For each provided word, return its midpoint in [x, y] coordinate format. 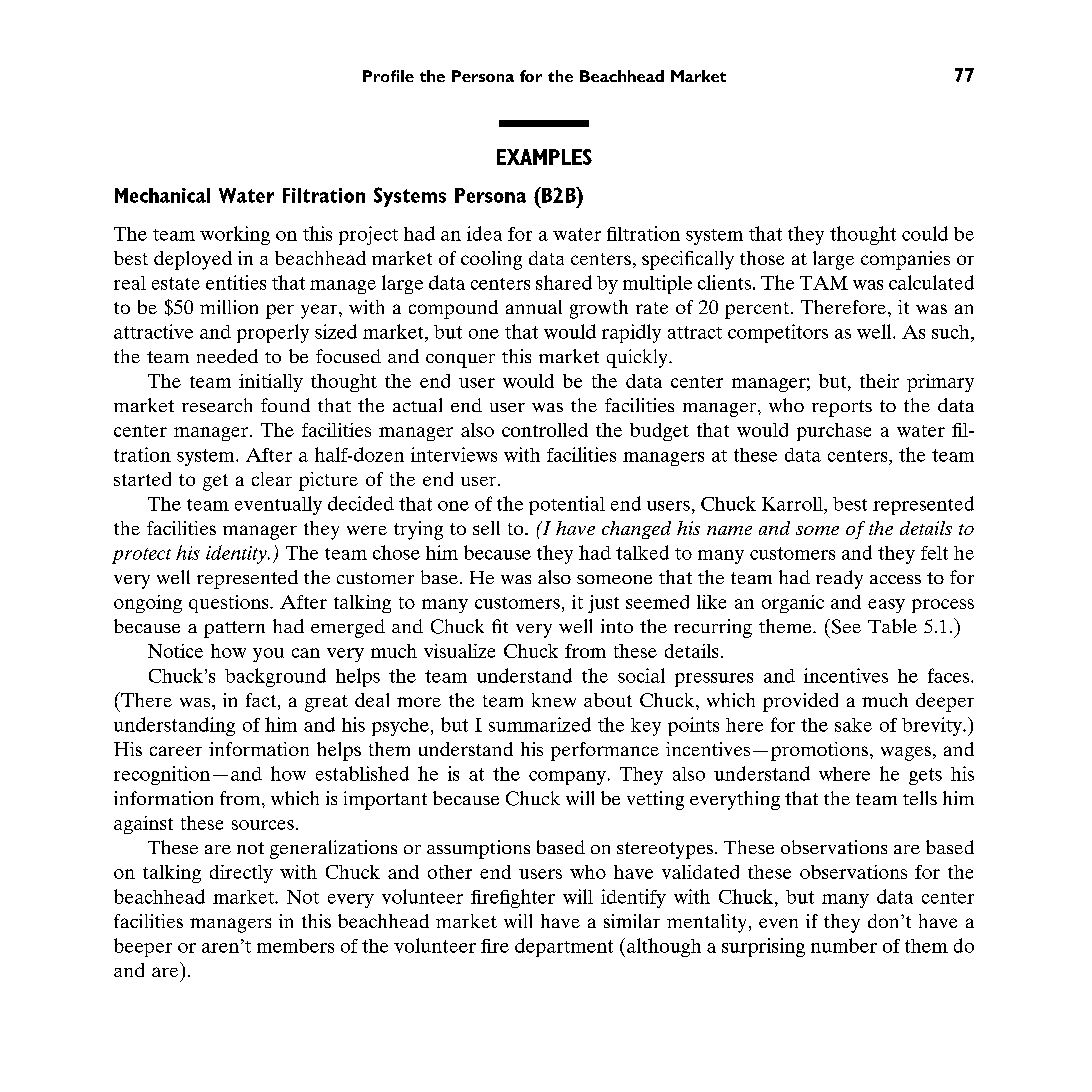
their [879, 381]
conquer [460, 361]
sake [853, 725]
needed [227, 356]
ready [839, 579]
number [844, 945]
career [176, 751]
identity [237, 554]
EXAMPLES [544, 157]
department [564, 947]
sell [486, 528]
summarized [540, 724]
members [295, 946]
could [925, 233]
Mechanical [162, 195]
